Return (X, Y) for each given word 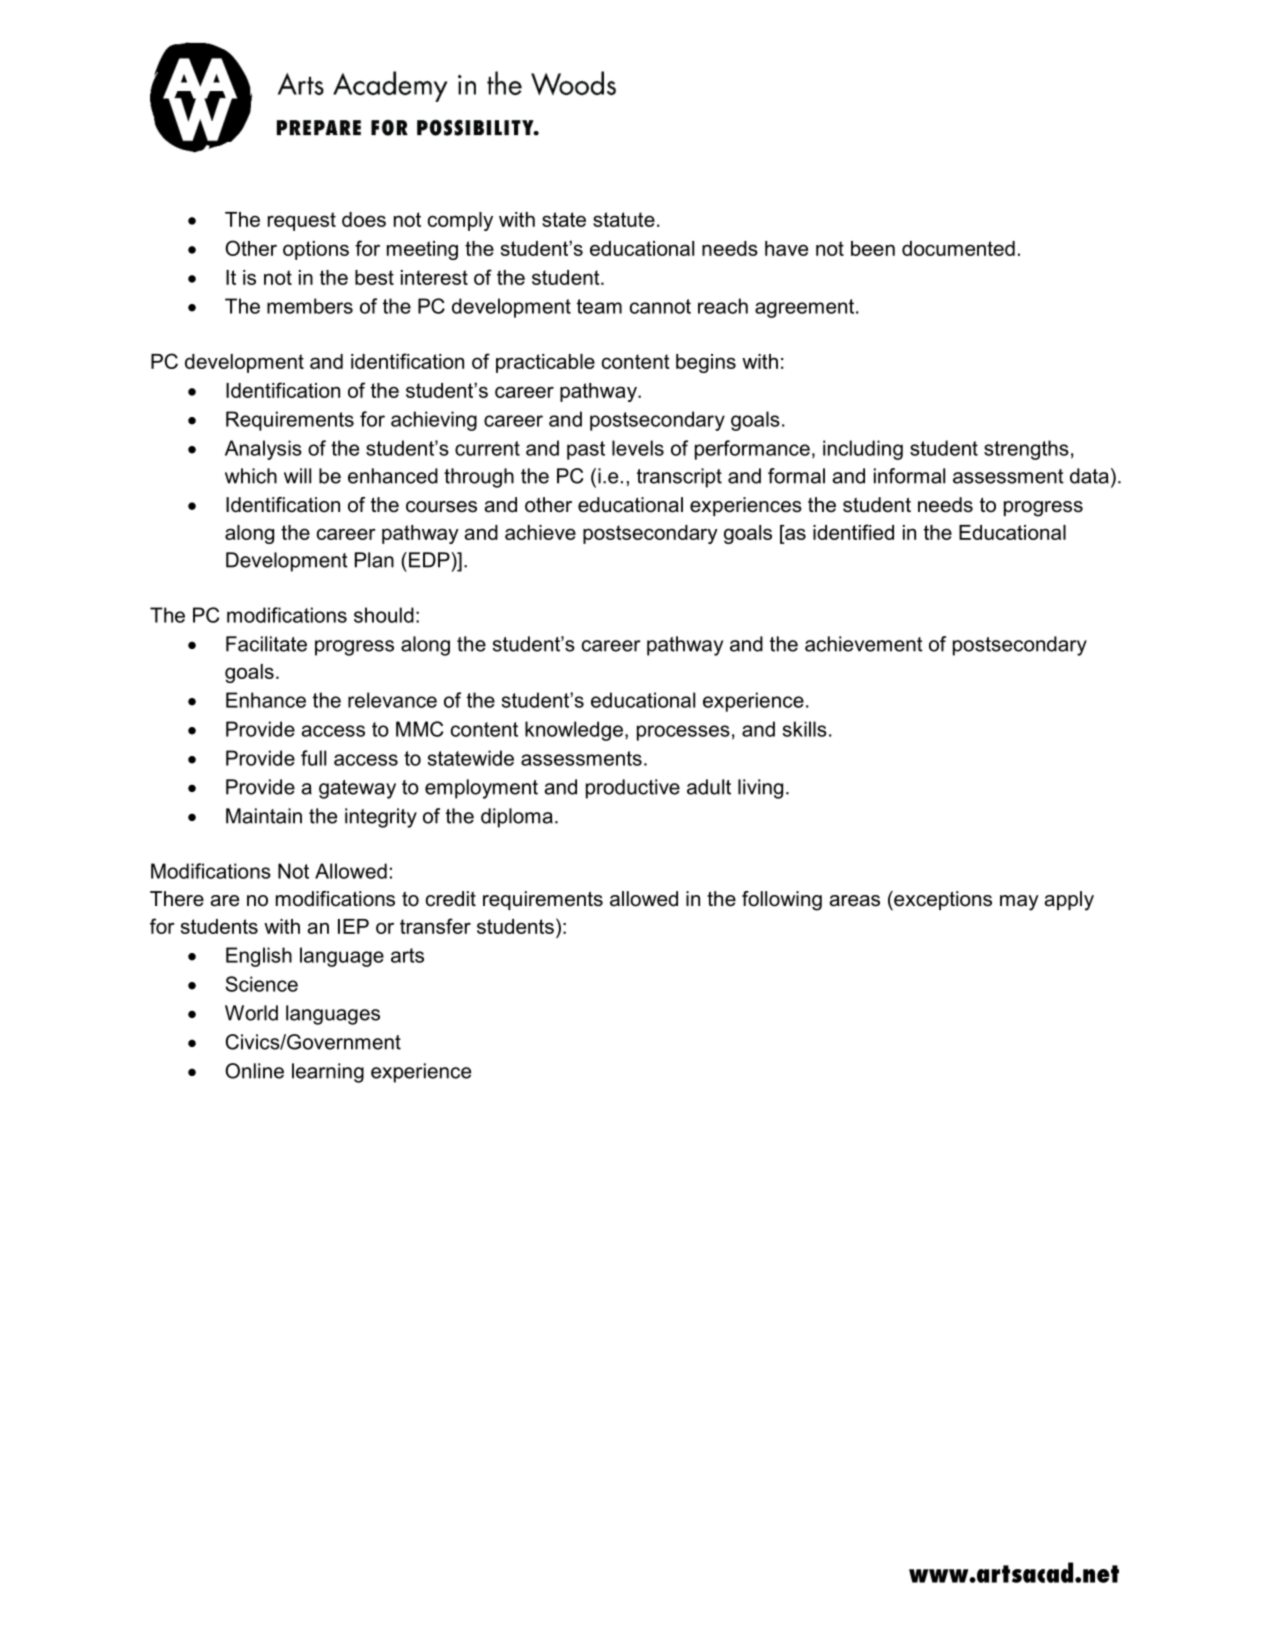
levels (638, 448)
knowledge (574, 731)
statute (624, 219)
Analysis (263, 450)
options (316, 250)
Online (254, 1071)
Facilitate (266, 644)
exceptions (942, 901)
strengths (1026, 450)
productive (633, 789)
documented (958, 248)
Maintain (264, 816)
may (1019, 903)
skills (805, 729)
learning (328, 1073)
